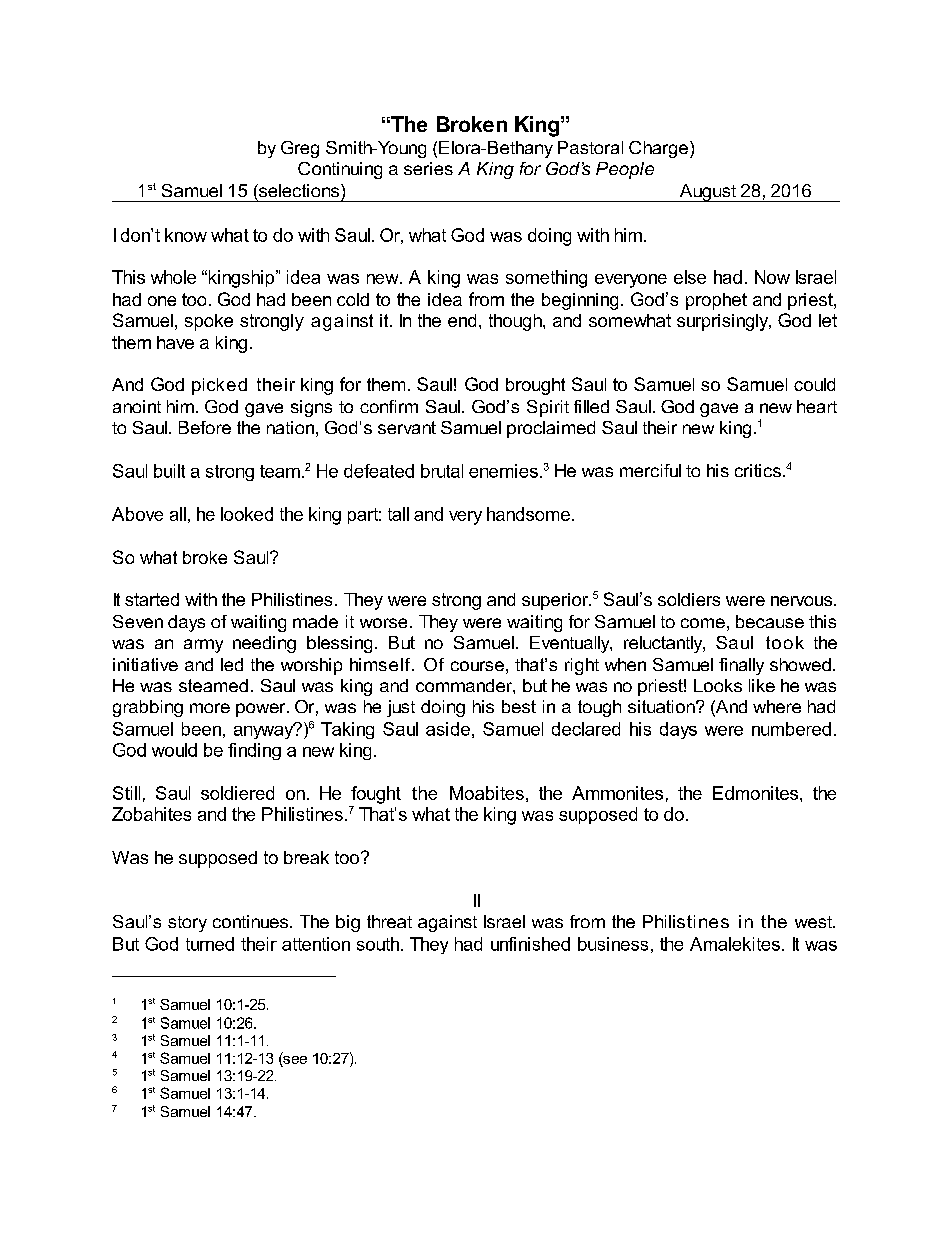  Describe the element at coordinates (428, 168) in the screenshot. I see `series` at that location.
